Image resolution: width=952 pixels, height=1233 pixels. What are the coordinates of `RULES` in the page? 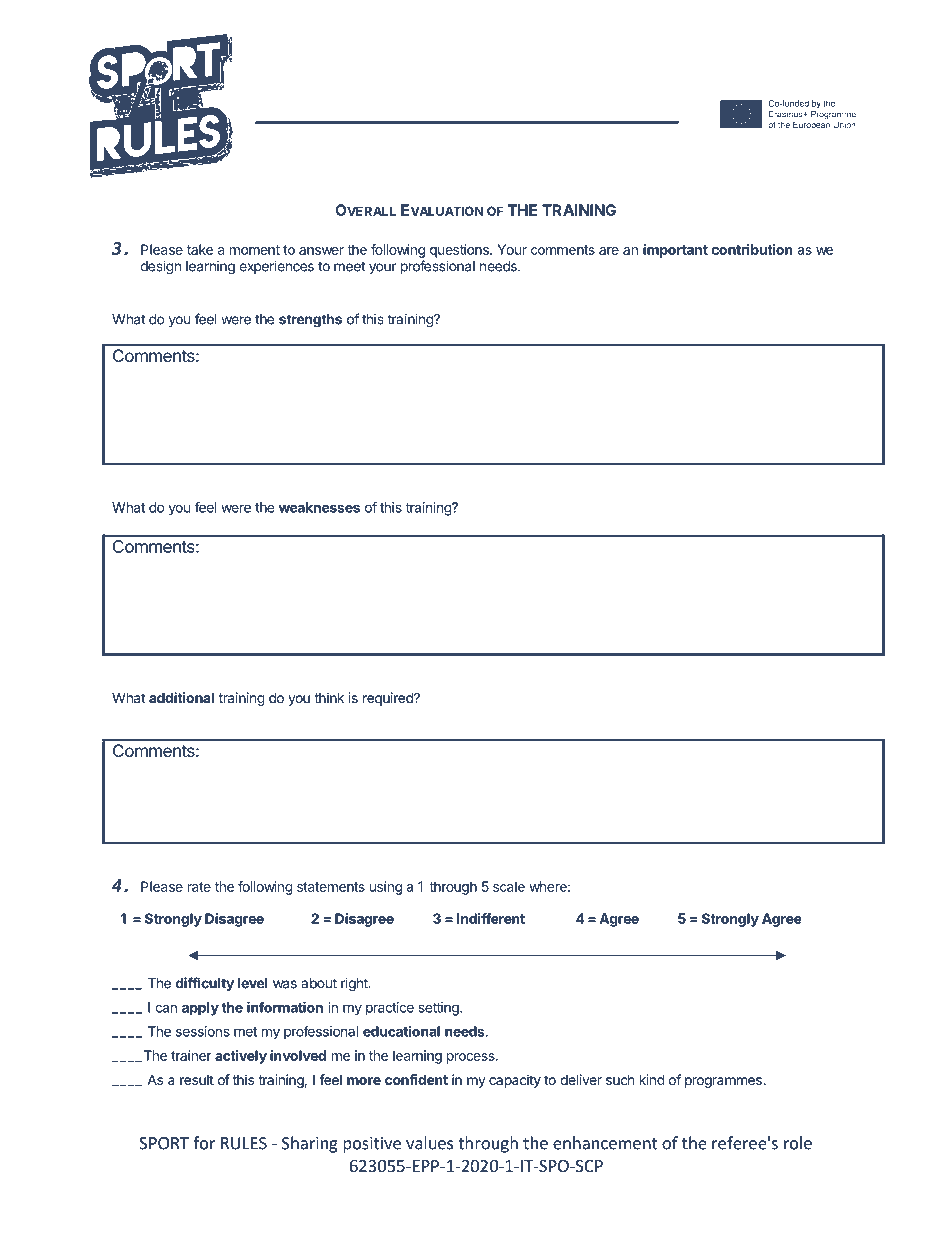 It's located at (244, 1143).
